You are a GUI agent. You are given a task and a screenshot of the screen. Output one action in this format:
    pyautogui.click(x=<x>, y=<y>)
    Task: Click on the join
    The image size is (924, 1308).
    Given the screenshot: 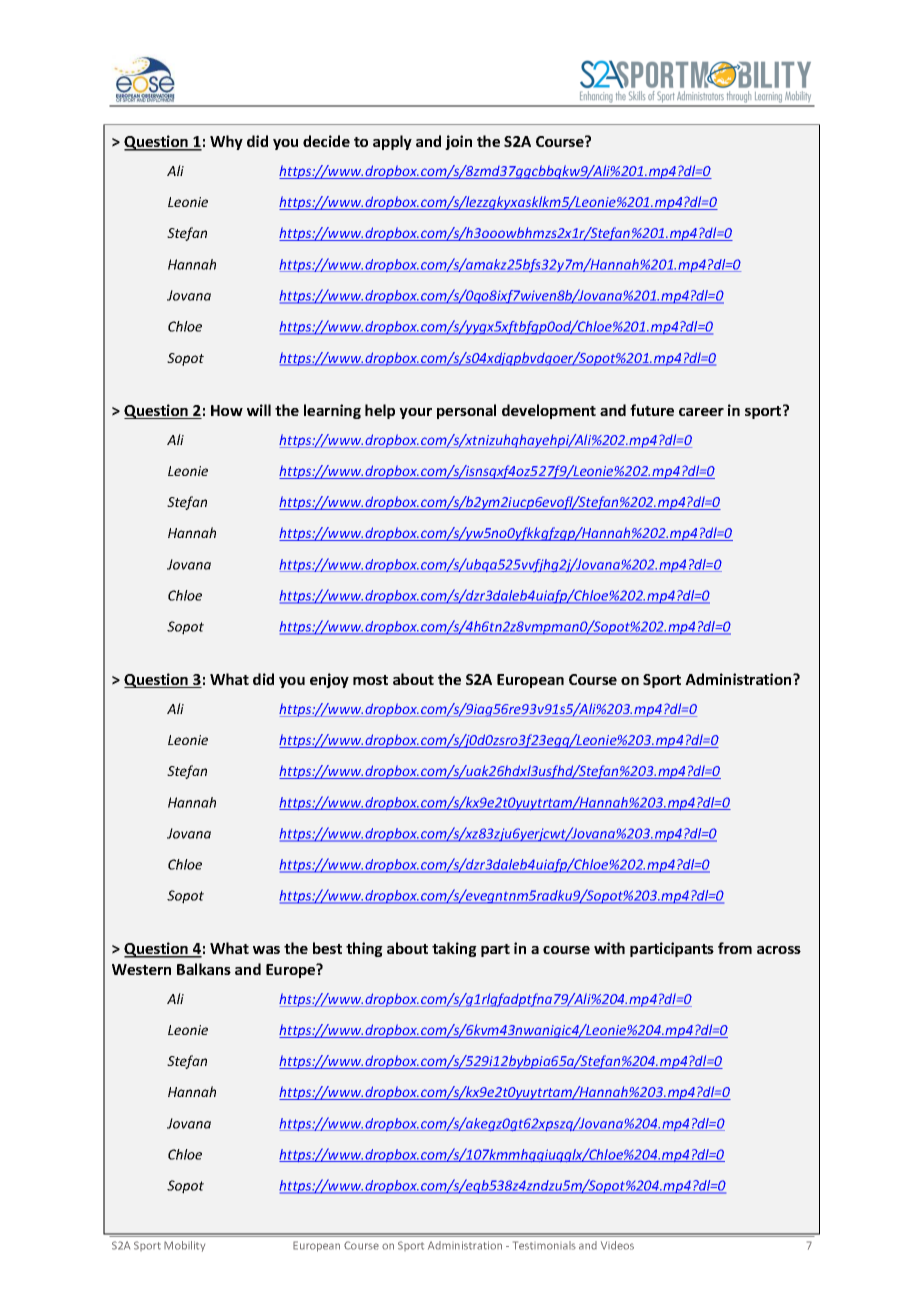 What is the action you would take?
    pyautogui.click(x=458, y=142)
